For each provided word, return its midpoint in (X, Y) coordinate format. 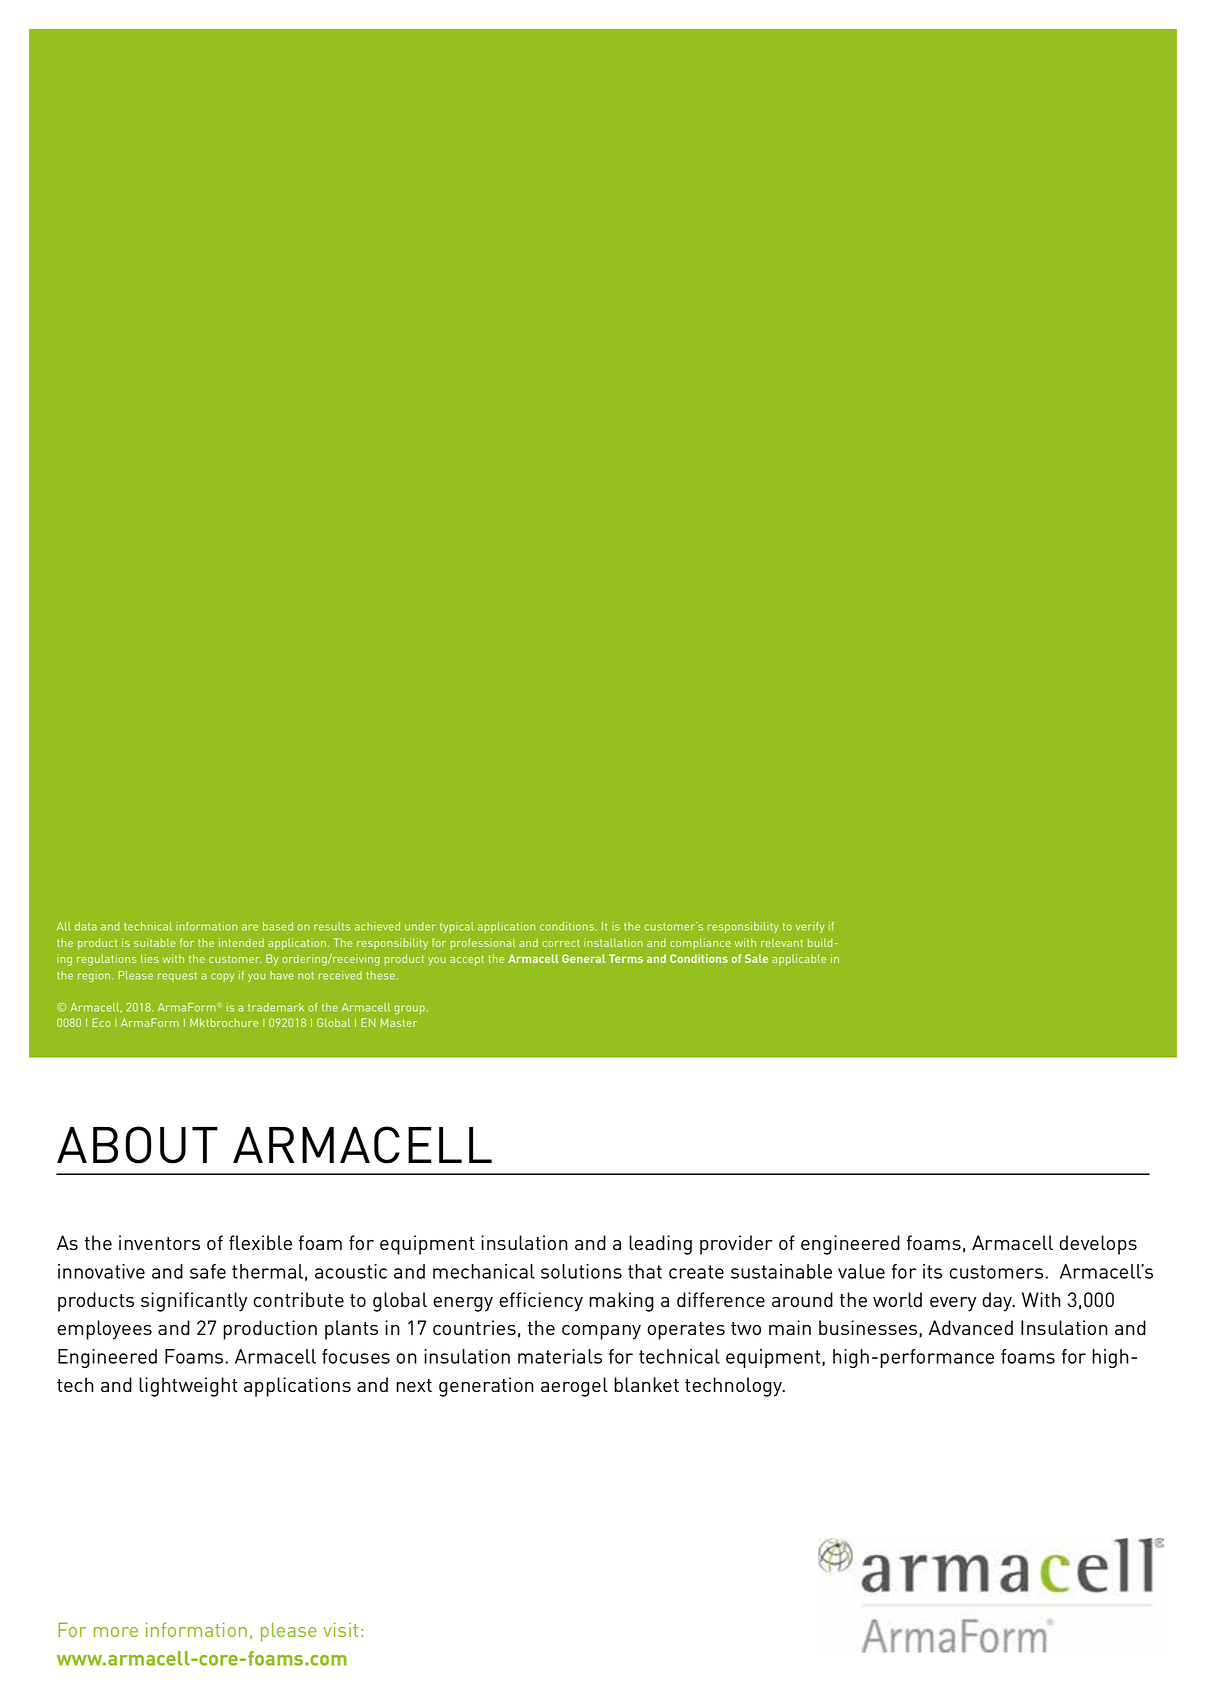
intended (241, 942)
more (116, 1632)
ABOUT (137, 1145)
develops (1098, 1245)
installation (613, 942)
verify (810, 927)
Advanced (971, 1327)
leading (660, 1245)
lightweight (188, 1387)
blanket (646, 1384)
